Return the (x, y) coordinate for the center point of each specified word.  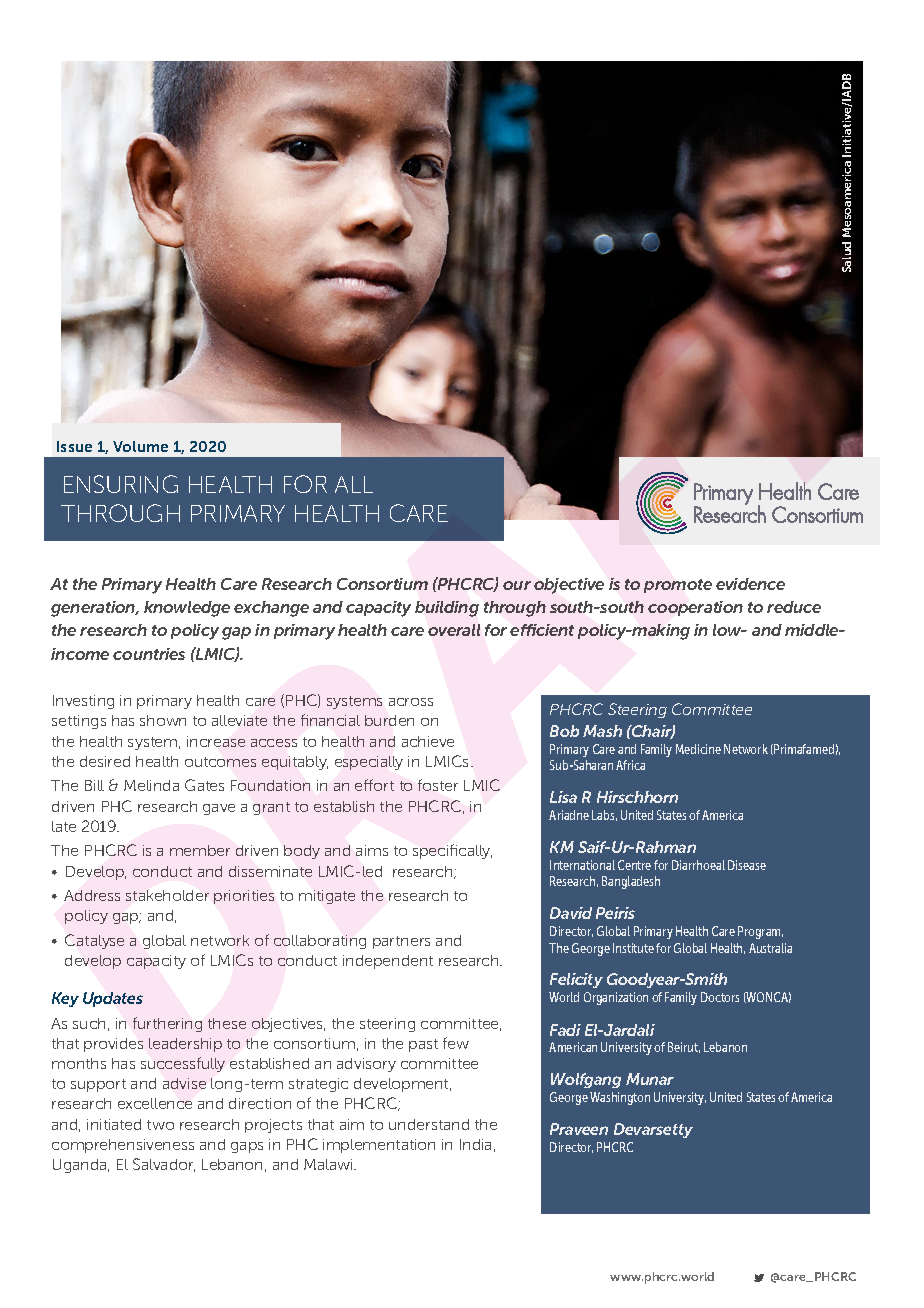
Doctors (720, 997)
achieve (428, 741)
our (517, 585)
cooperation (695, 608)
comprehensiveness (123, 1146)
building (447, 609)
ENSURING (121, 484)
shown (163, 720)
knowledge (187, 609)
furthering (167, 1024)
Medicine (698, 749)
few (456, 1043)
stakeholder (167, 895)
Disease (747, 865)
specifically (452, 851)
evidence (750, 584)
